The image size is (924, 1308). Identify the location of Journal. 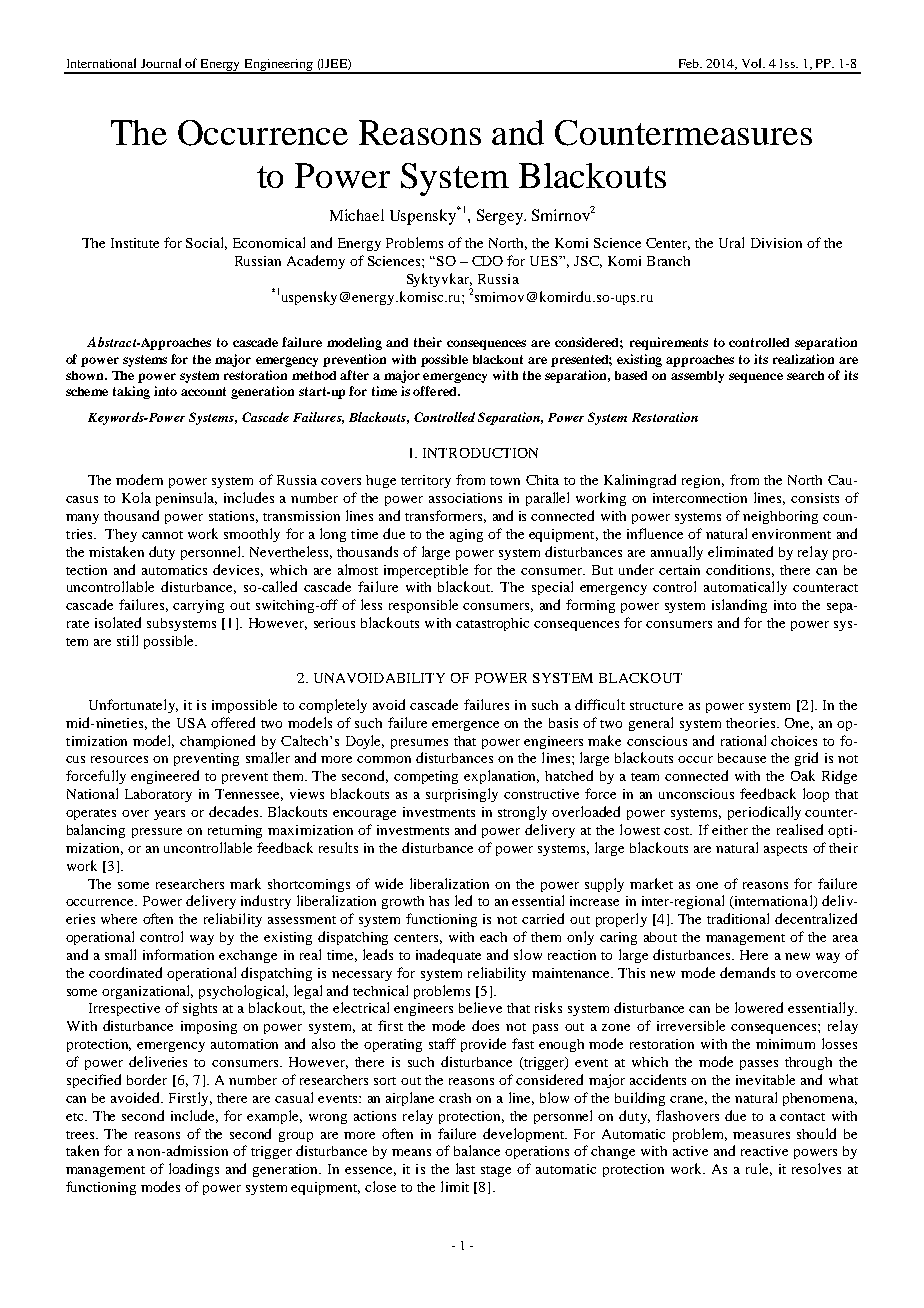
(161, 63).
